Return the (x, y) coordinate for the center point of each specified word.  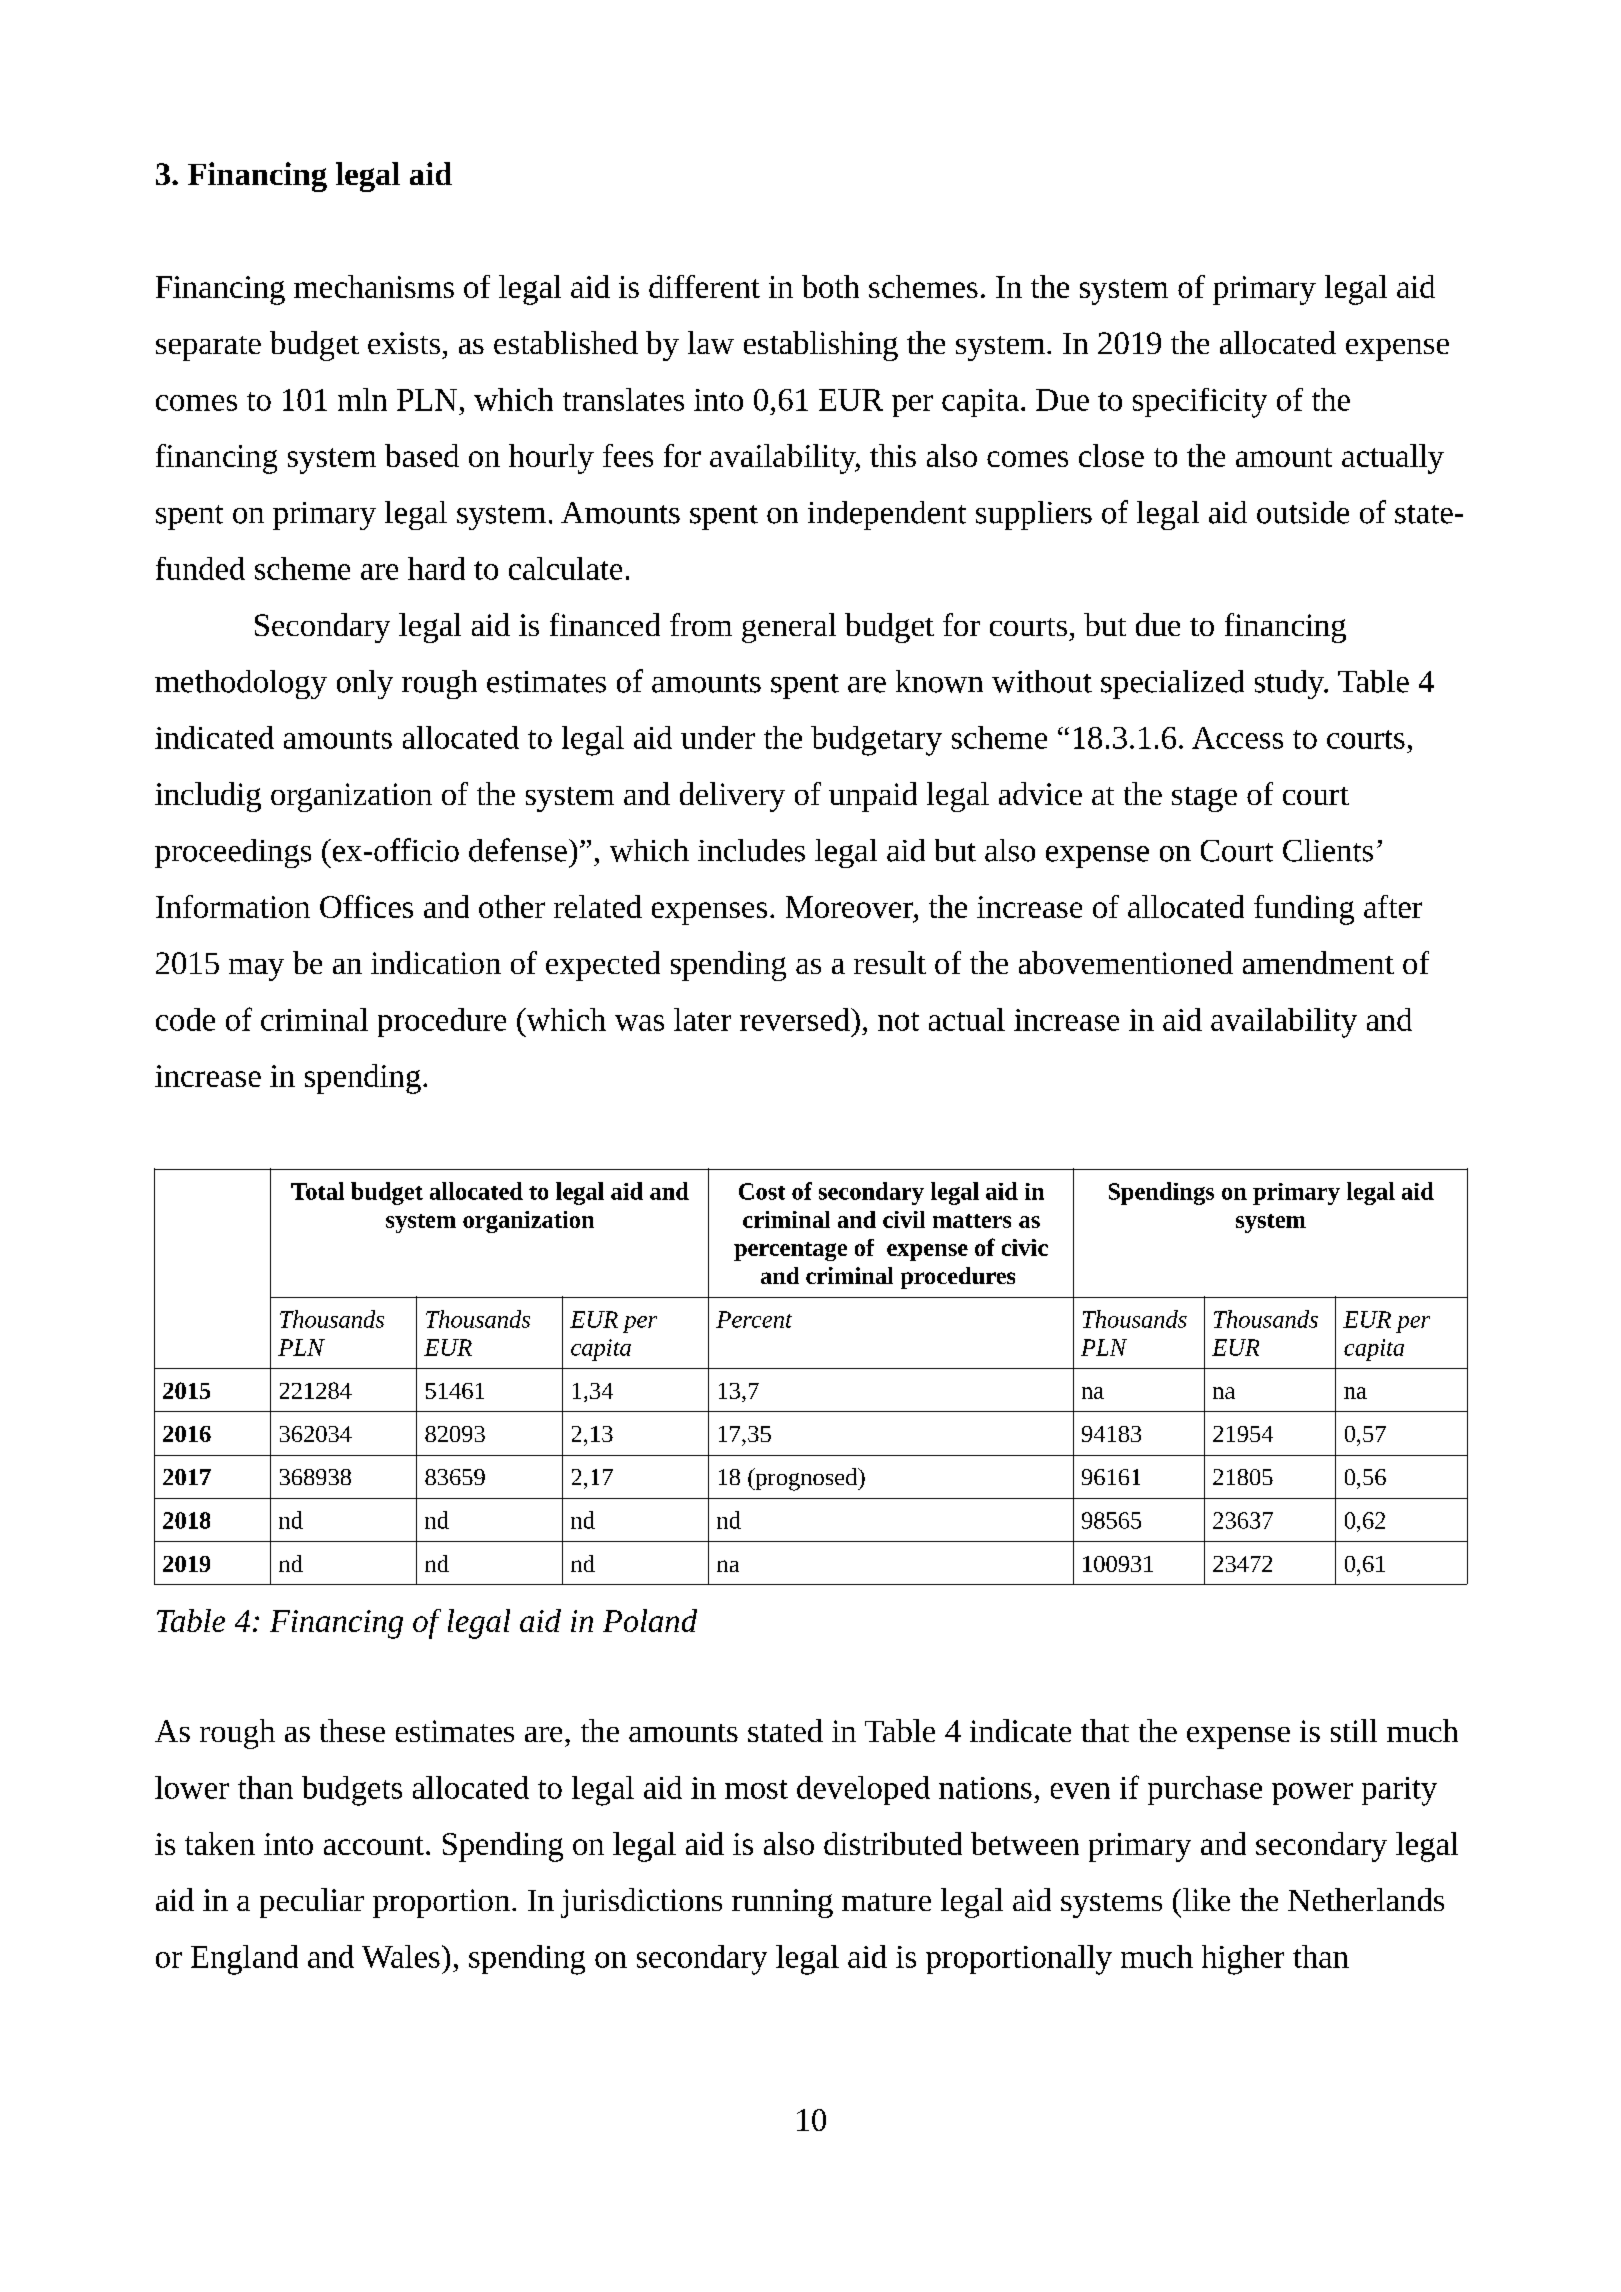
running (782, 1903)
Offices (366, 906)
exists (404, 343)
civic (1025, 1247)
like (1206, 1899)
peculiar (312, 1903)
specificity (1200, 403)
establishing (821, 346)
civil (904, 1219)
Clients (1328, 850)
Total (317, 1191)
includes (751, 850)
